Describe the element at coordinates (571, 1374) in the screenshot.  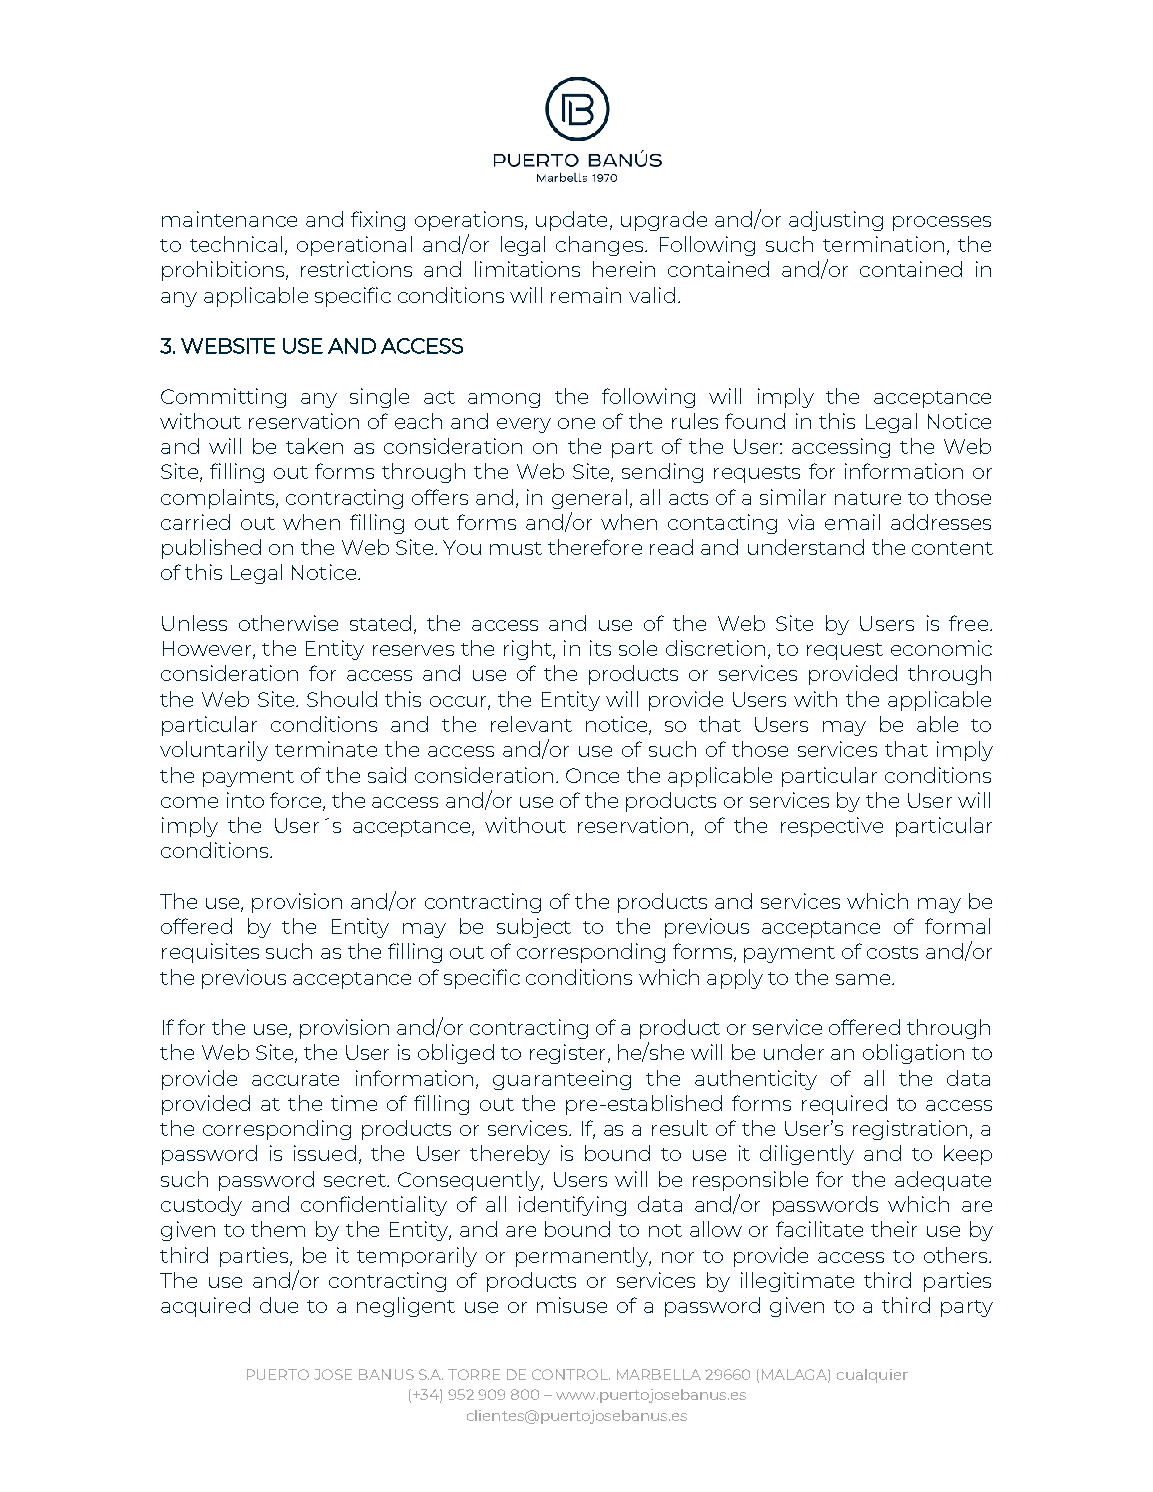
I see `CONTROL` at that location.
